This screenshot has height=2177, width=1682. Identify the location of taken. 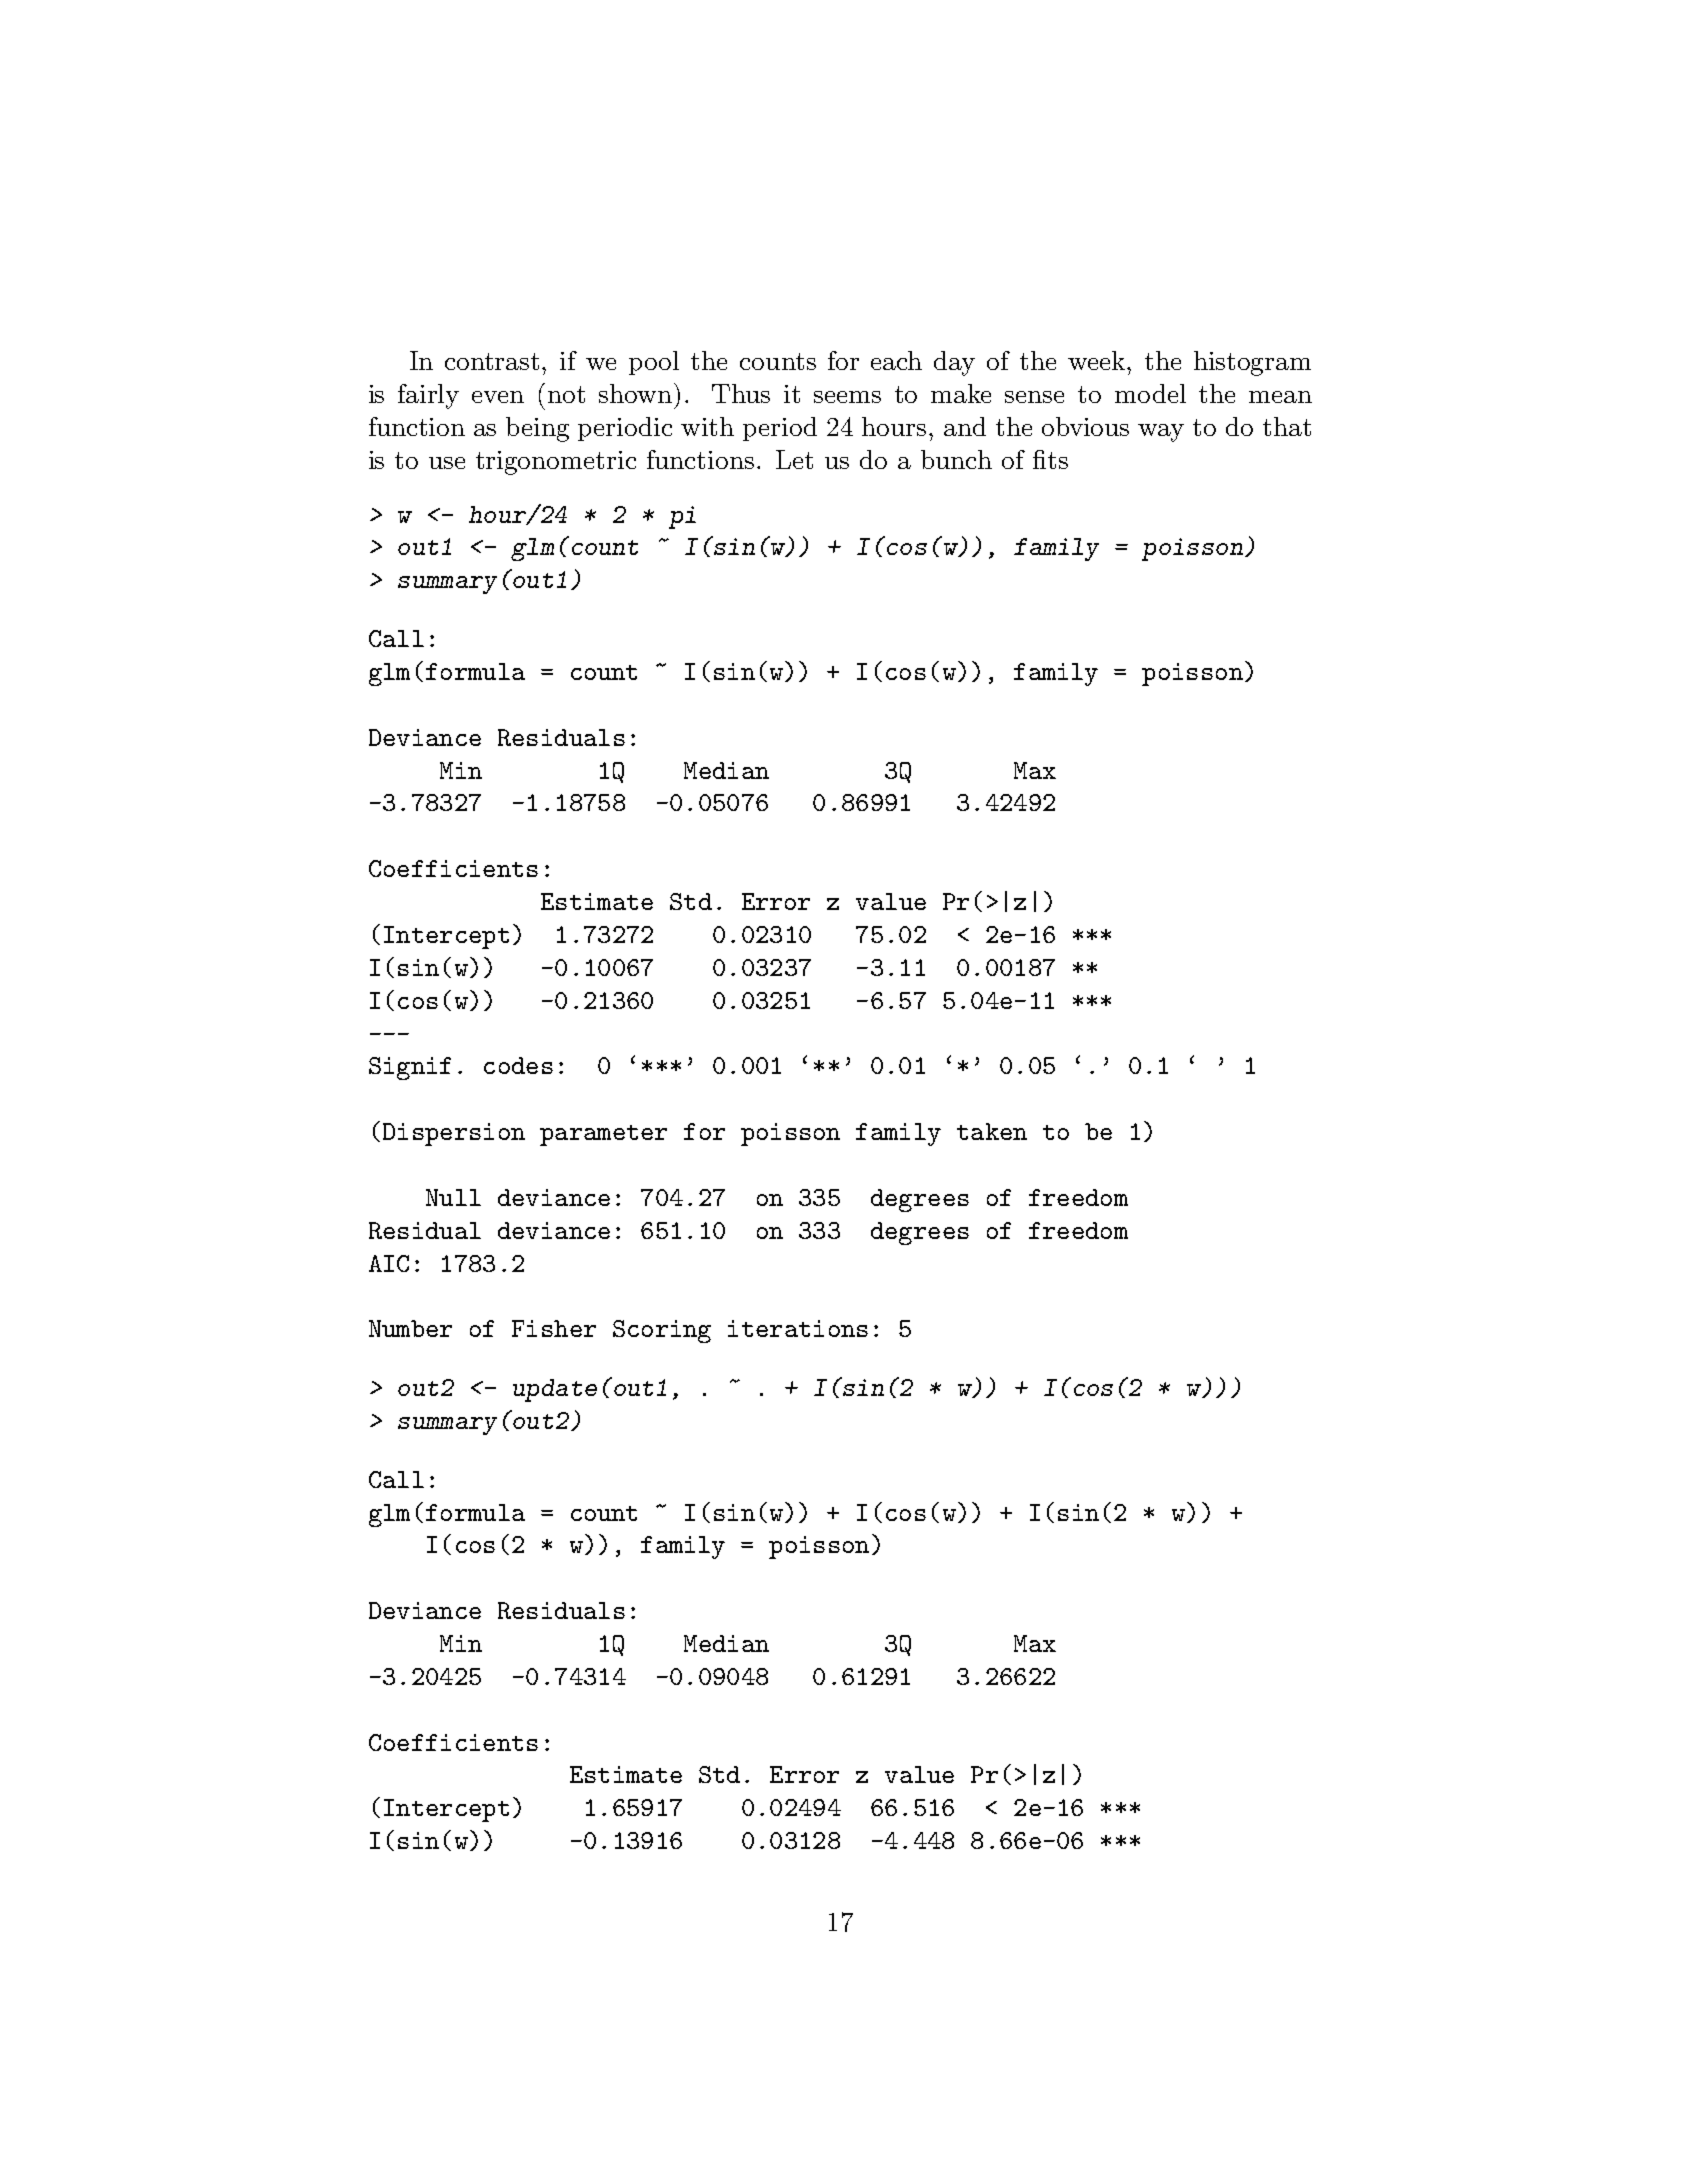
(992, 1131).
